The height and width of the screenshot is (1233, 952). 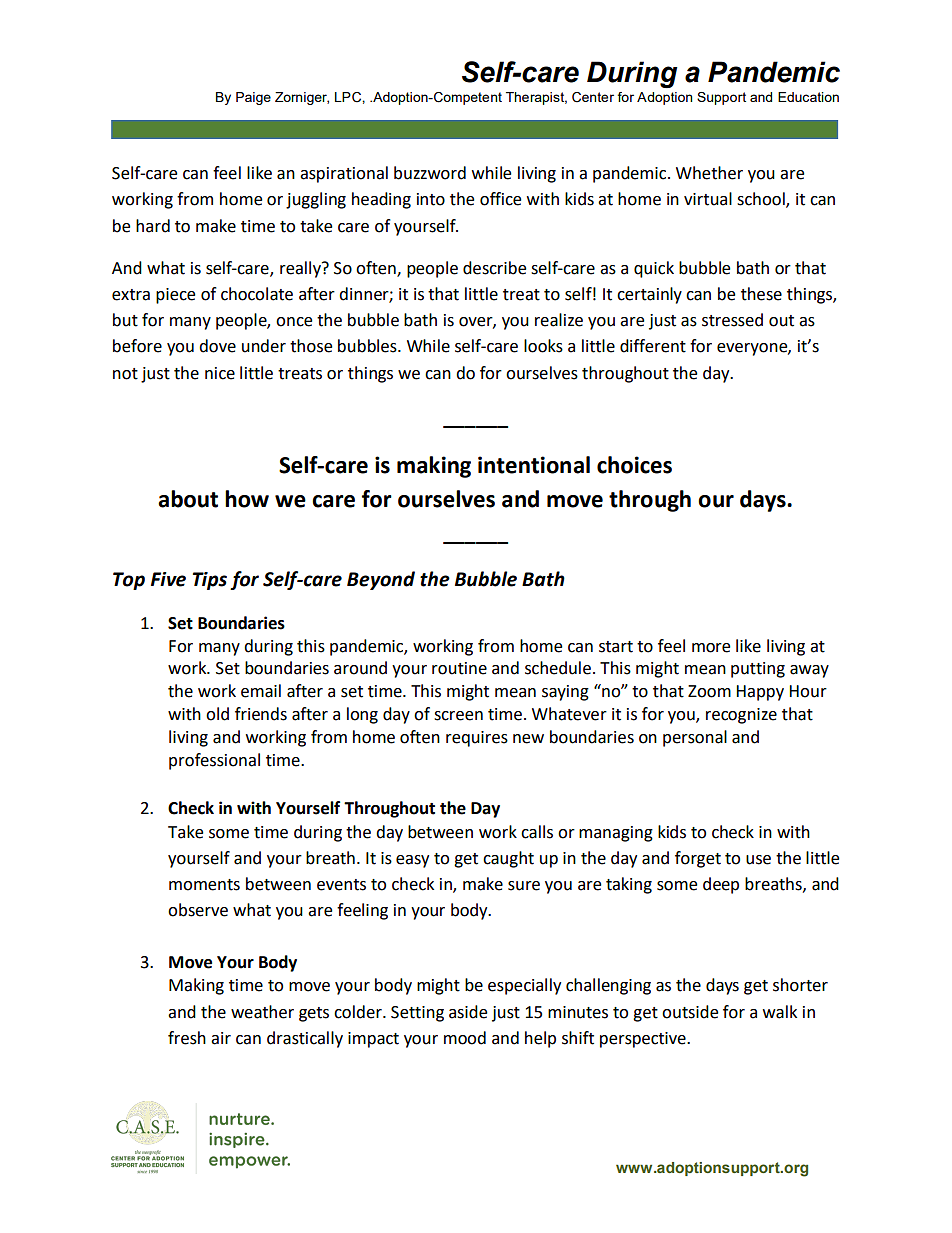 What do you see at coordinates (459, 668) in the screenshot?
I see `routine` at bounding box center [459, 668].
